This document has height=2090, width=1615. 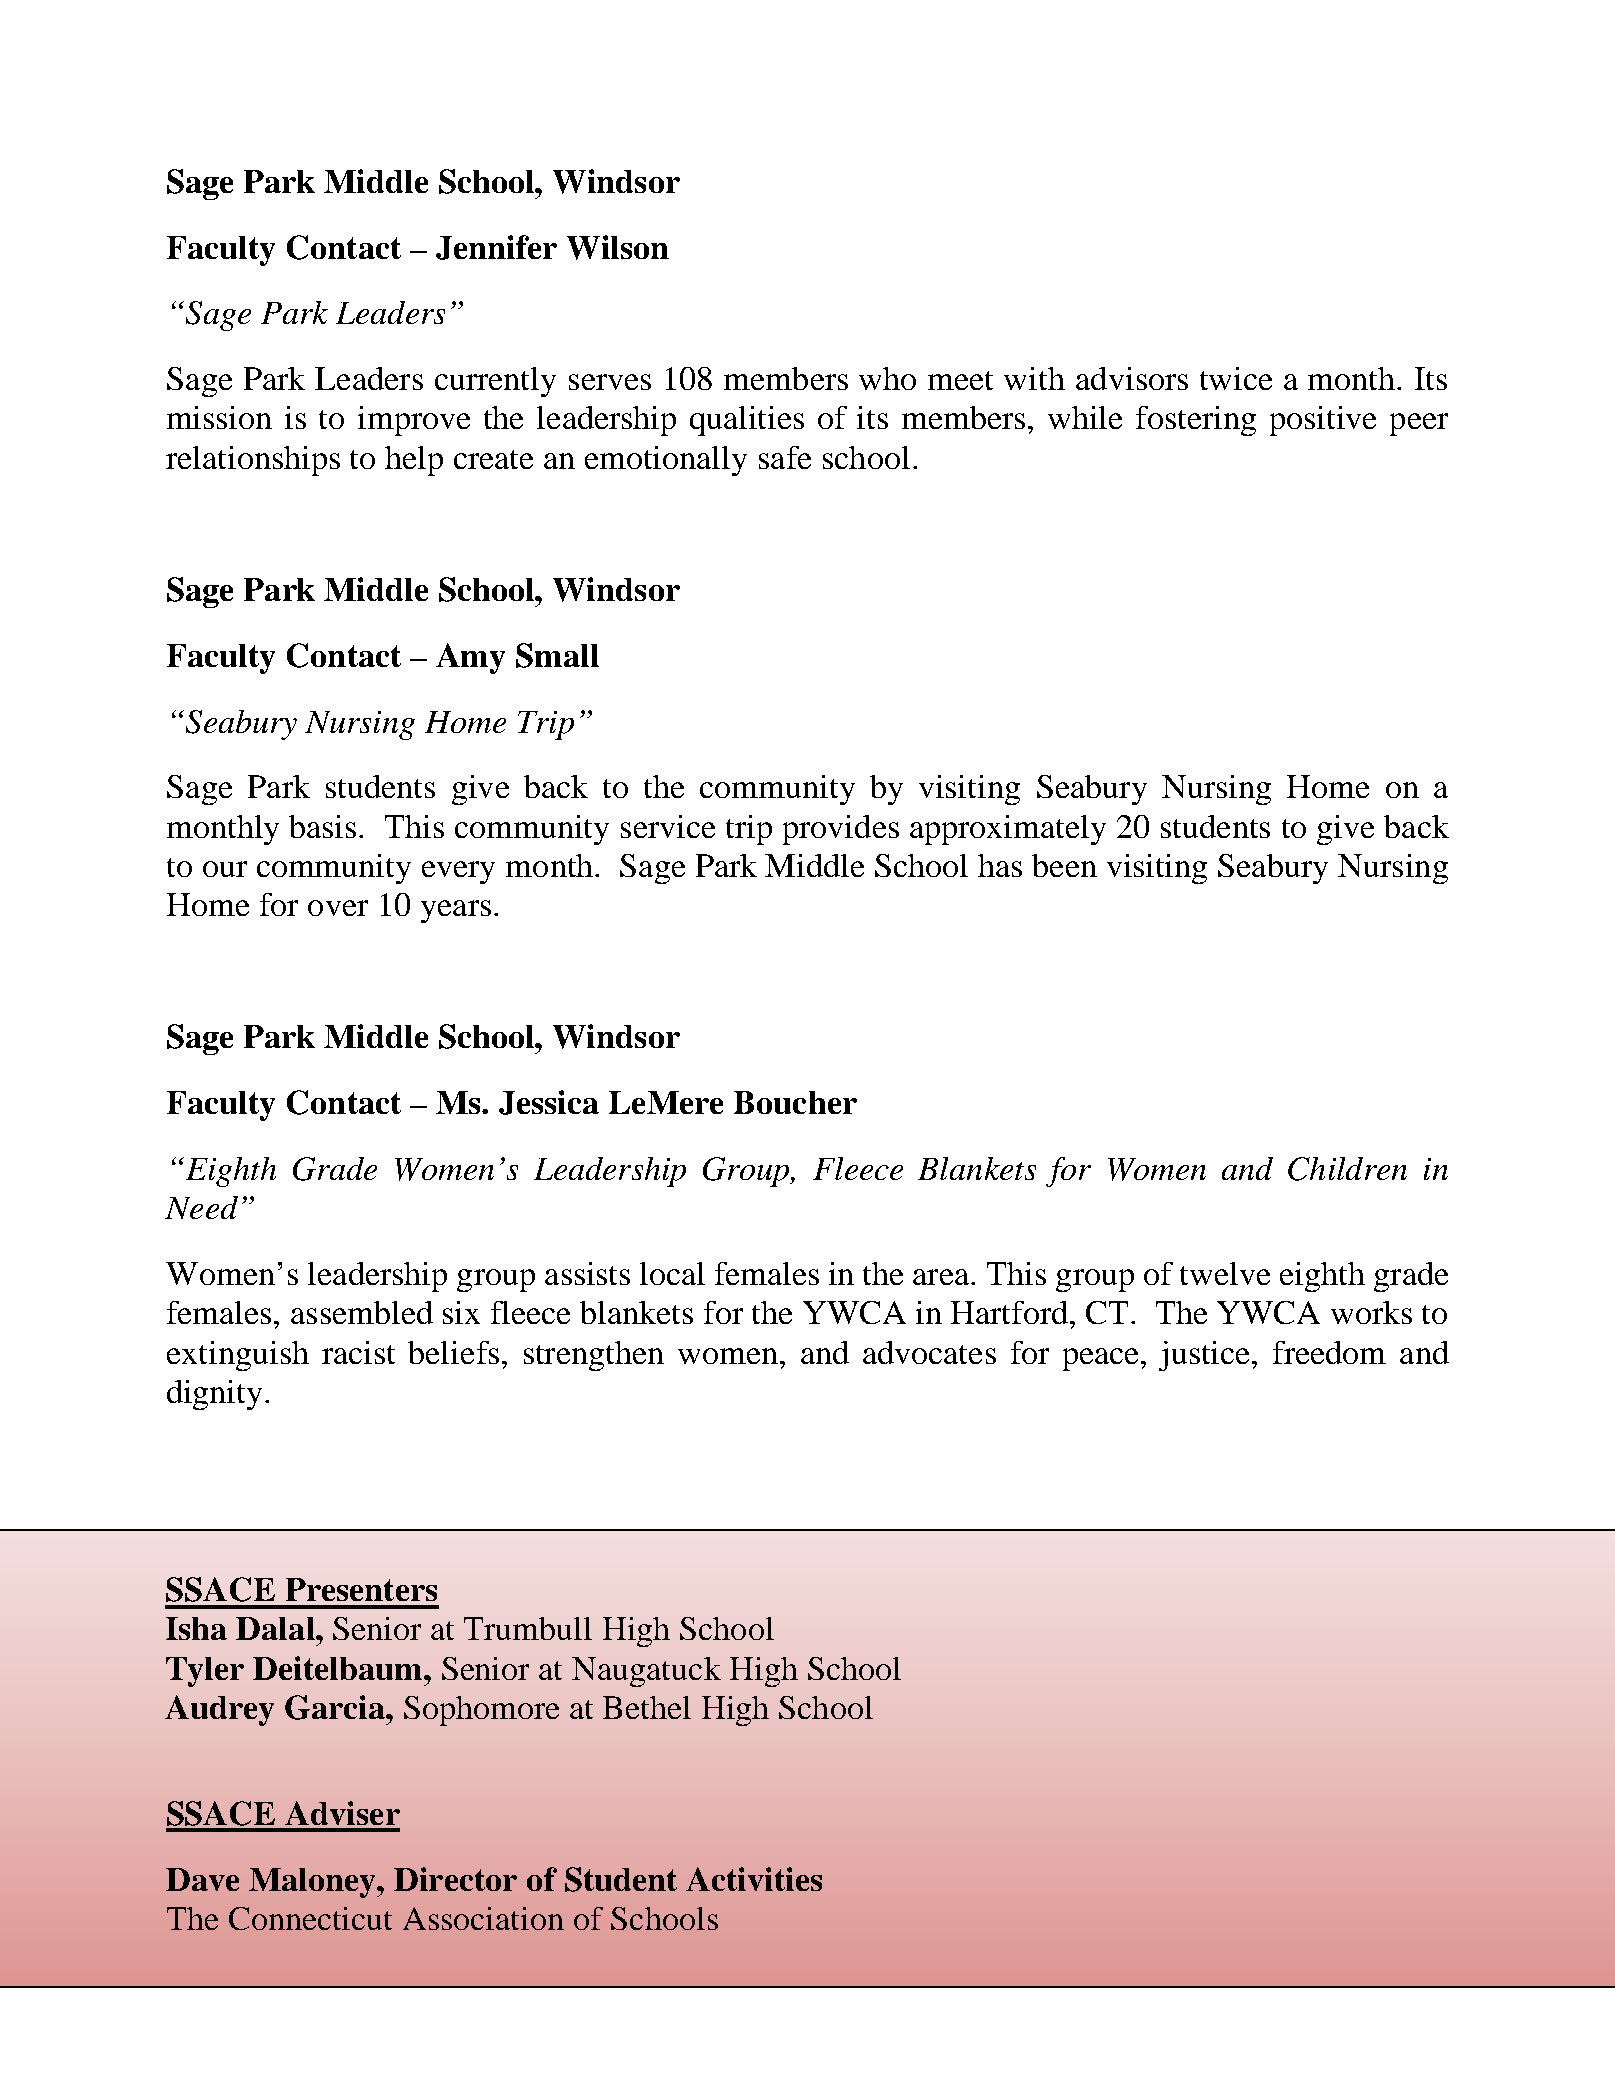 I want to click on advocates, so click(x=929, y=1352).
